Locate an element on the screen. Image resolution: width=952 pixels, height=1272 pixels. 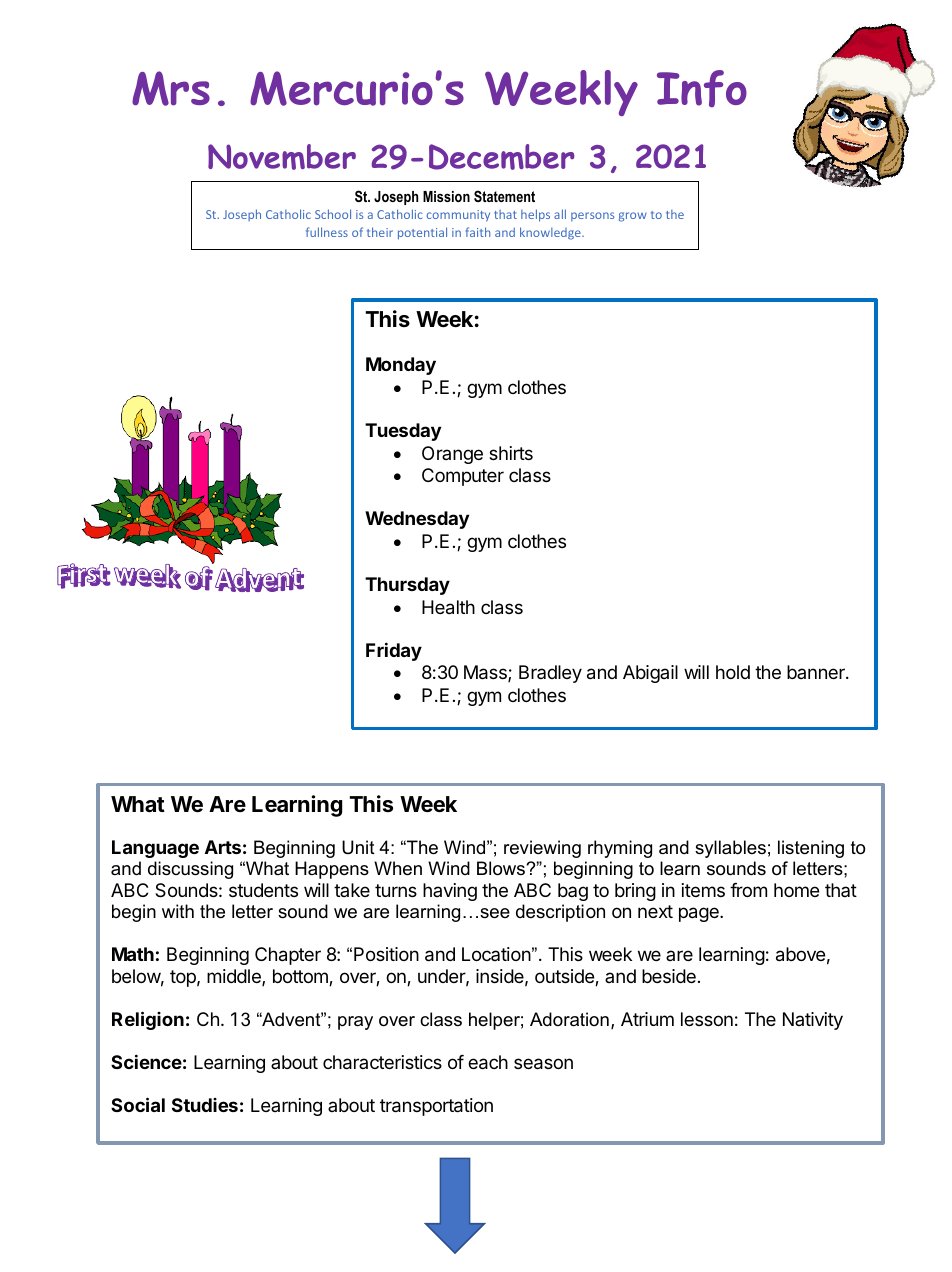
discussing is located at coordinates (190, 870).
